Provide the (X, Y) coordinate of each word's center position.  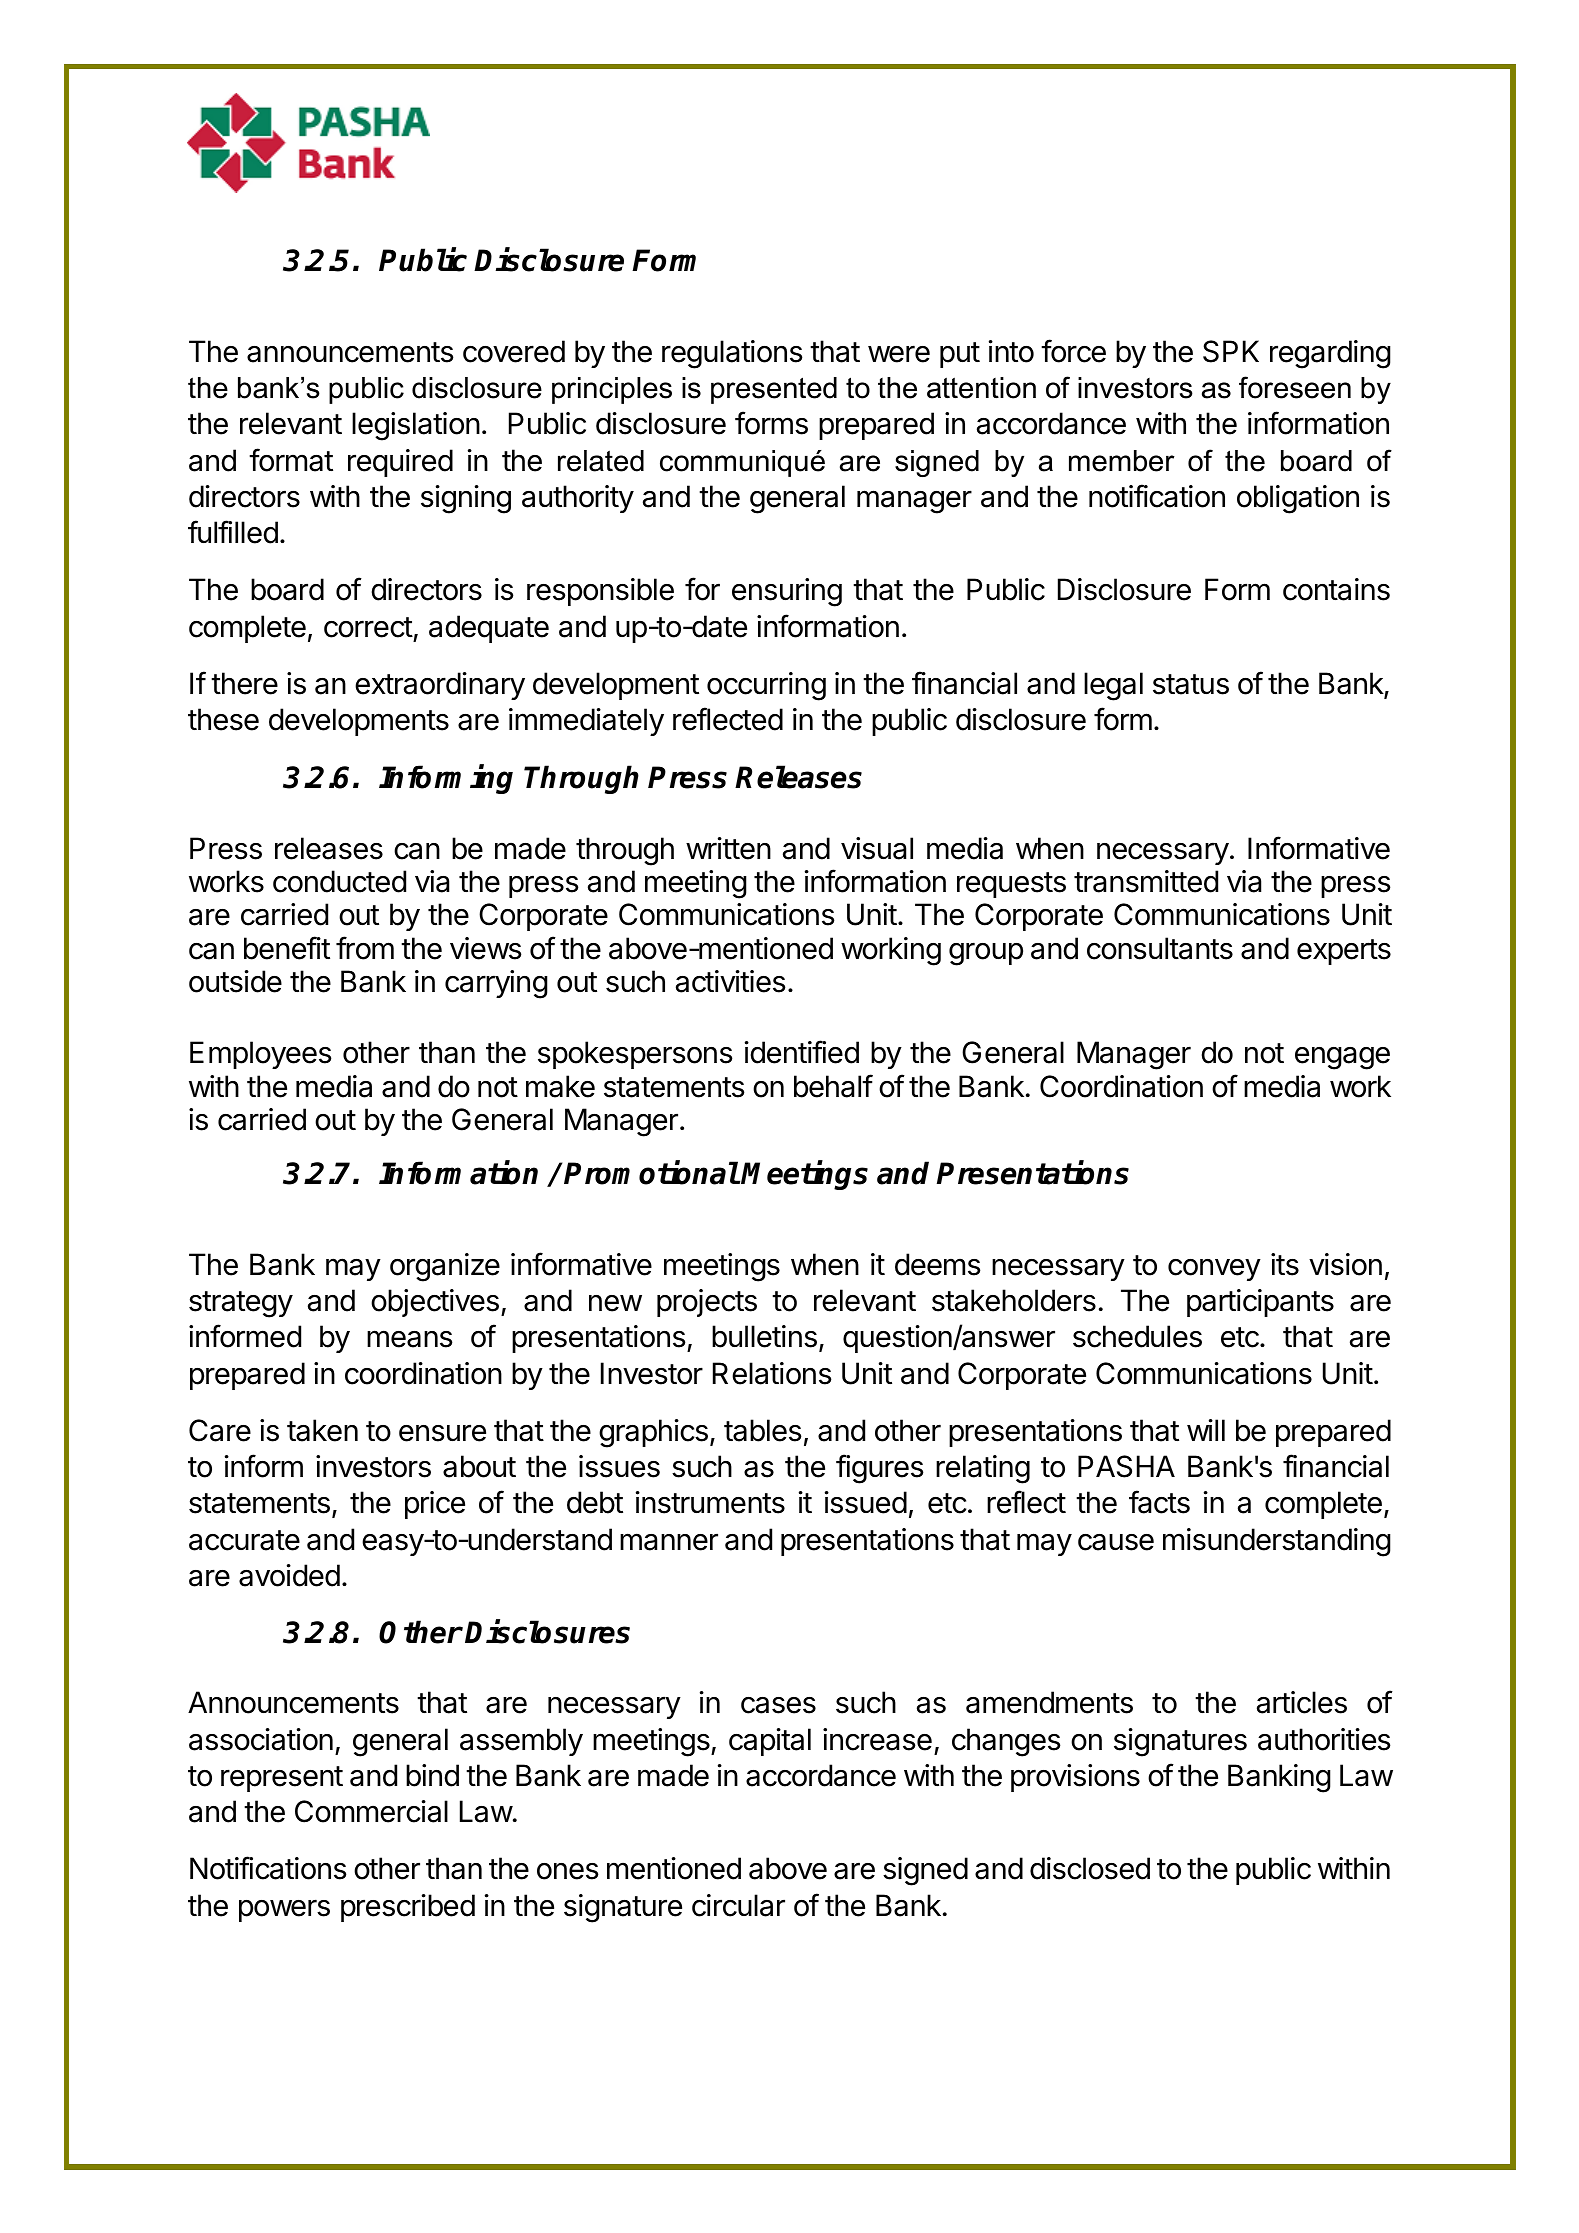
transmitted (1146, 881)
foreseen (1295, 387)
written (728, 848)
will (1206, 1430)
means (410, 1339)
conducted (339, 881)
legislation (416, 426)
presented (774, 390)
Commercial (371, 1811)
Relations (772, 1373)
